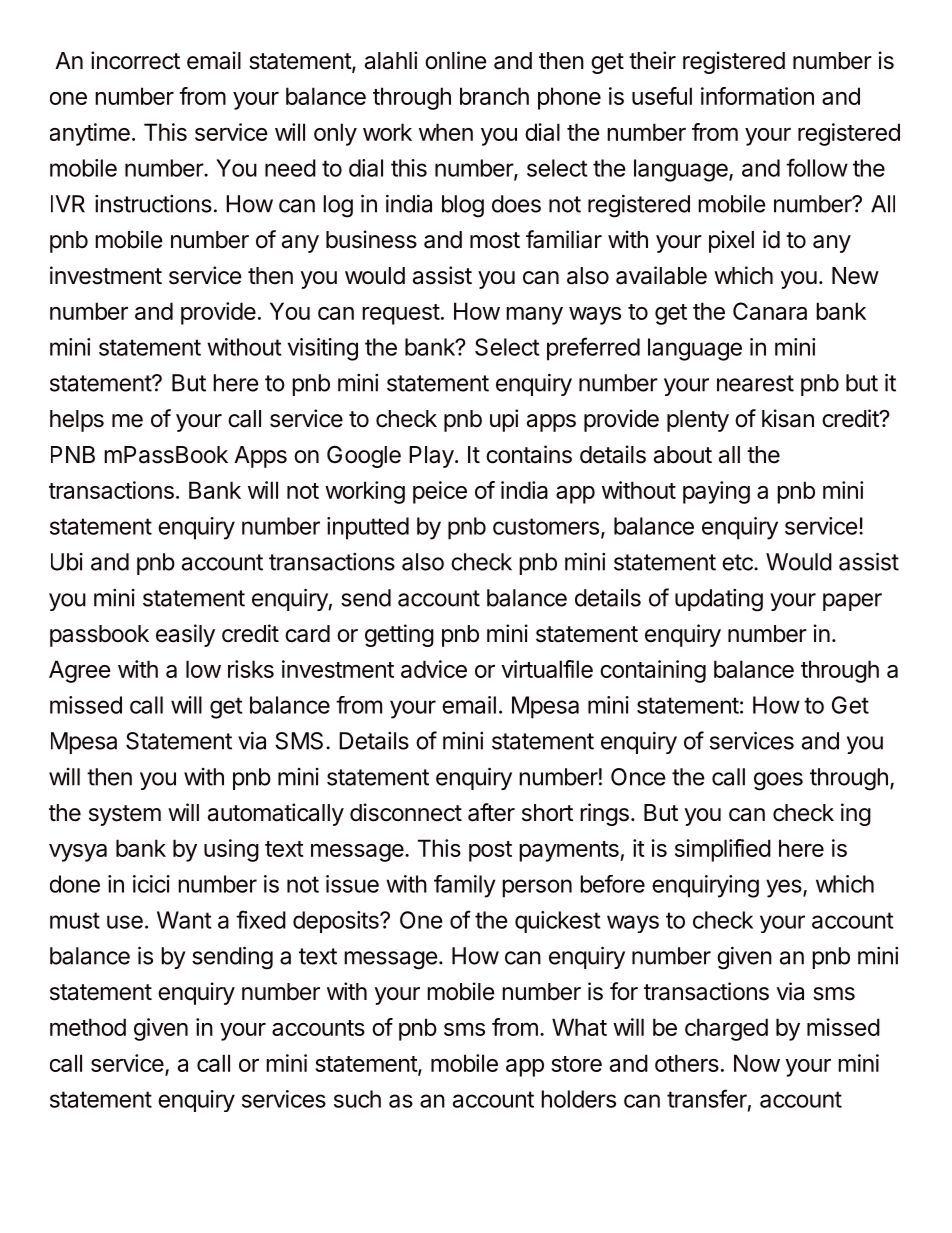 The width and height of the screenshot is (952, 1233). Describe the element at coordinates (125, 815) in the screenshot. I see `system` at that location.
